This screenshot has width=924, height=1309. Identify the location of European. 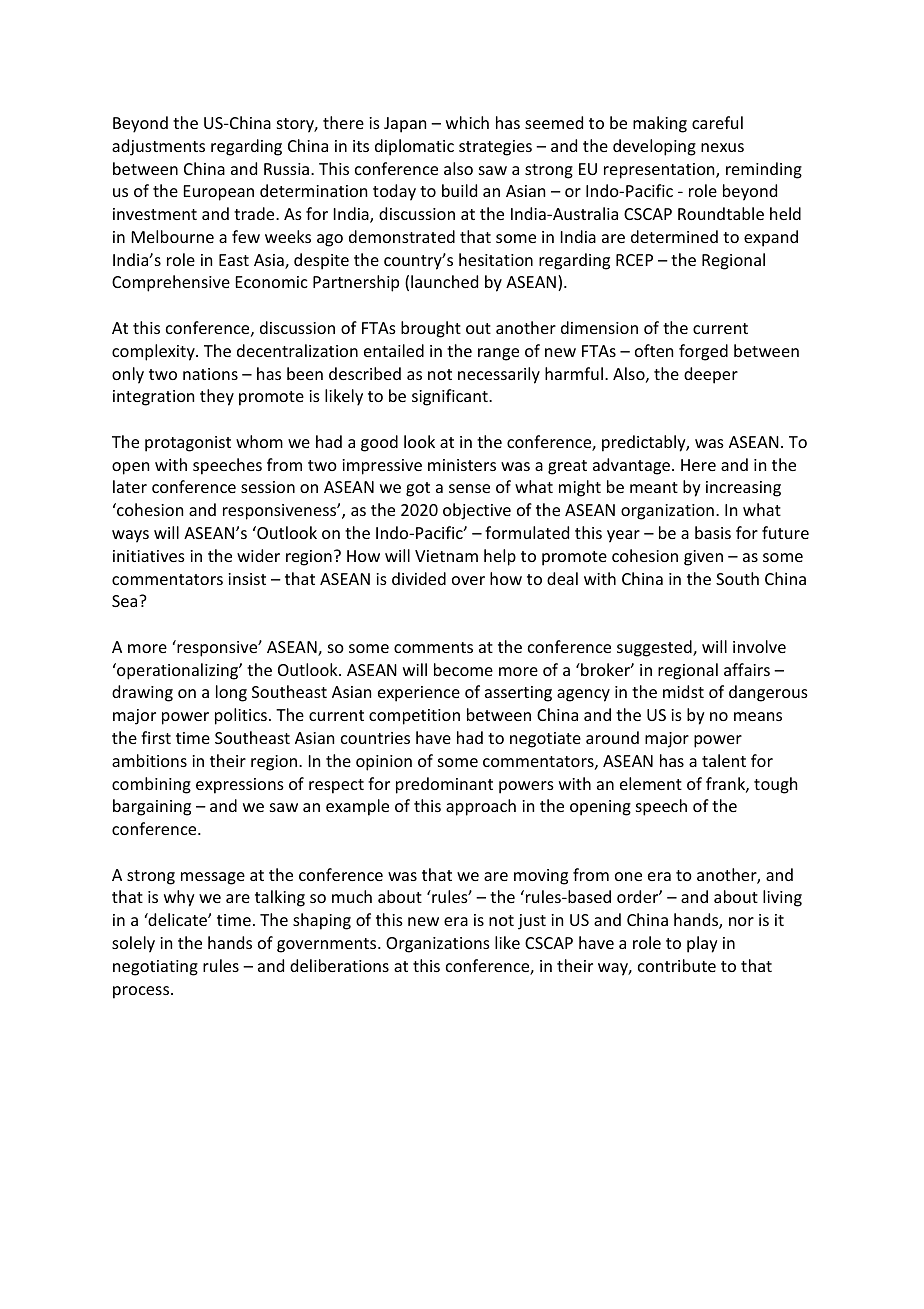
(219, 193).
